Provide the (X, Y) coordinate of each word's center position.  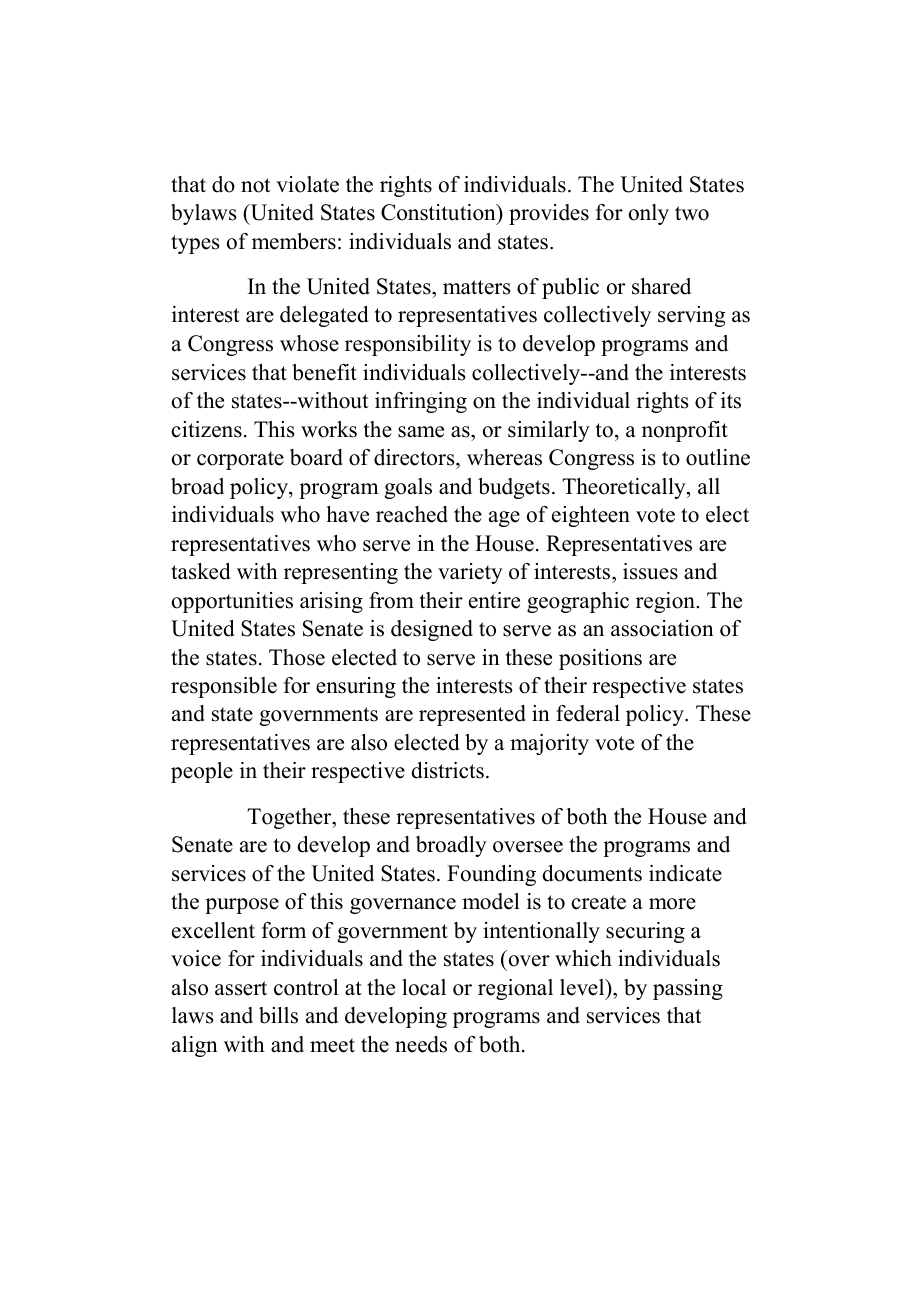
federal (588, 713)
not (256, 185)
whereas (504, 457)
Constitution (439, 212)
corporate (240, 460)
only (649, 214)
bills (278, 1015)
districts (447, 770)
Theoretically (625, 488)
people (202, 772)
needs (421, 1044)
